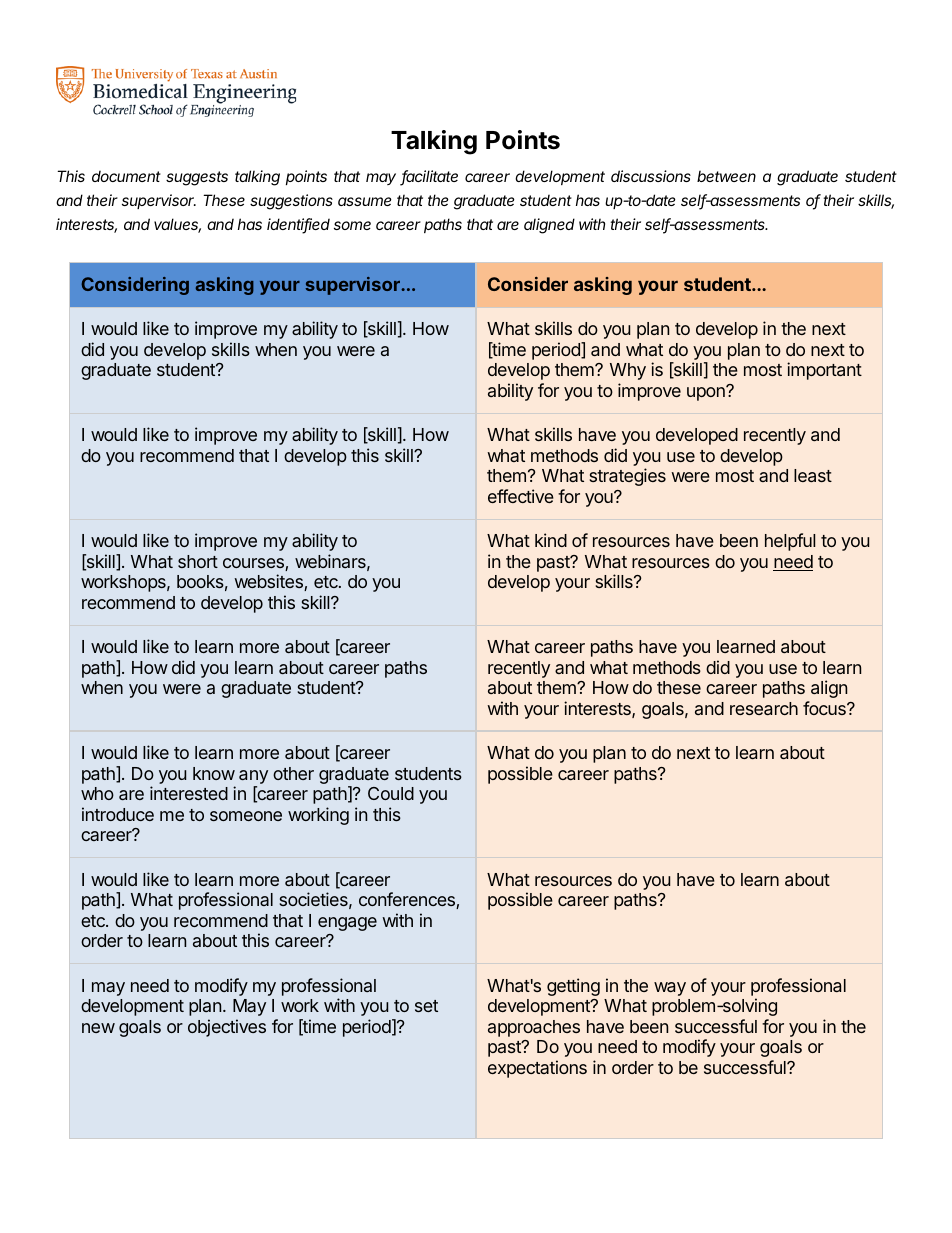 The height and width of the page is (1233, 952). I want to click on short, so click(198, 561).
